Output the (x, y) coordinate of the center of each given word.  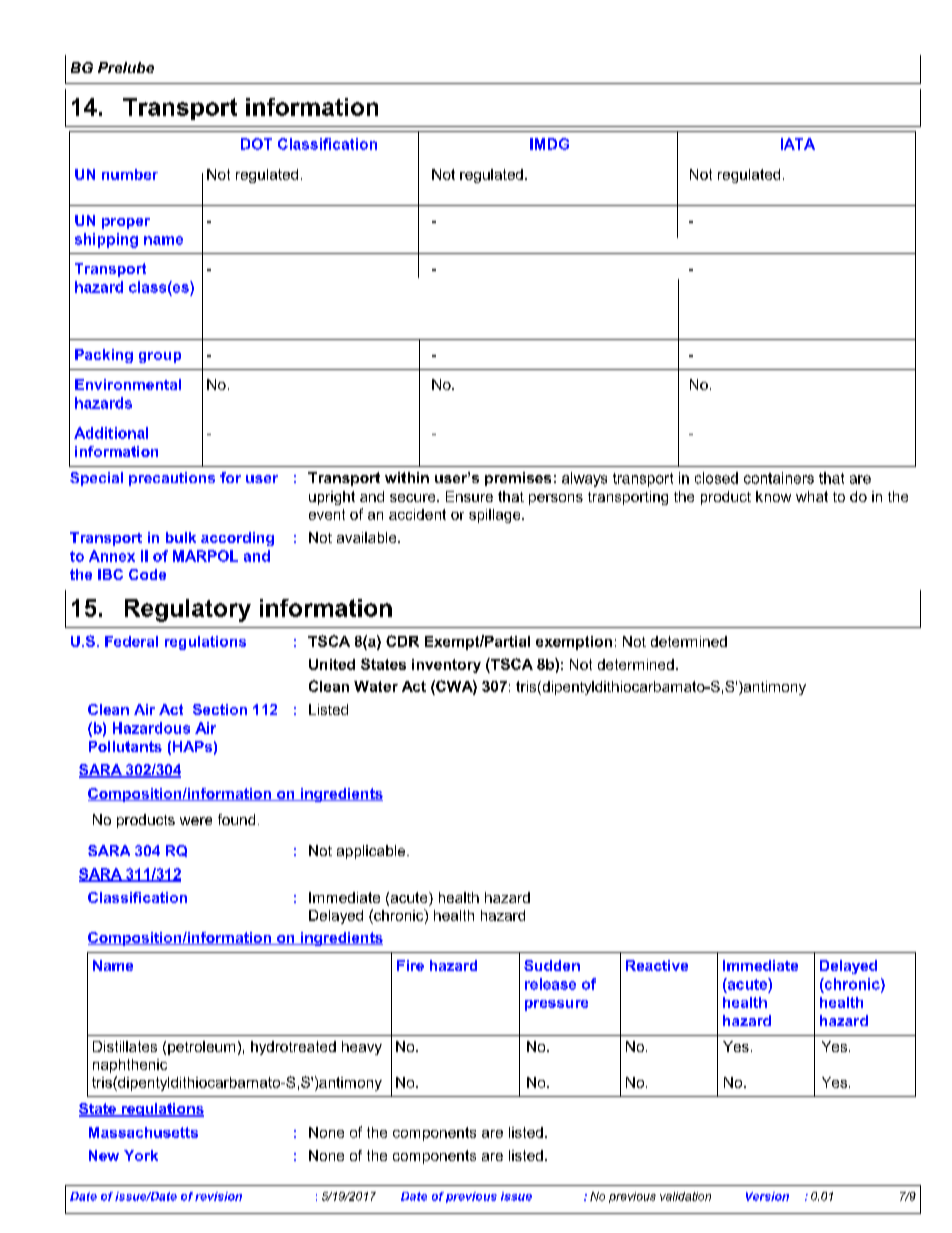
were (196, 821)
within (407, 477)
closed (716, 478)
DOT (256, 144)
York (141, 1155)
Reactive (657, 965)
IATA (798, 144)
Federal (131, 641)
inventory (446, 666)
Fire (410, 965)
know (773, 496)
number (130, 174)
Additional (111, 433)
